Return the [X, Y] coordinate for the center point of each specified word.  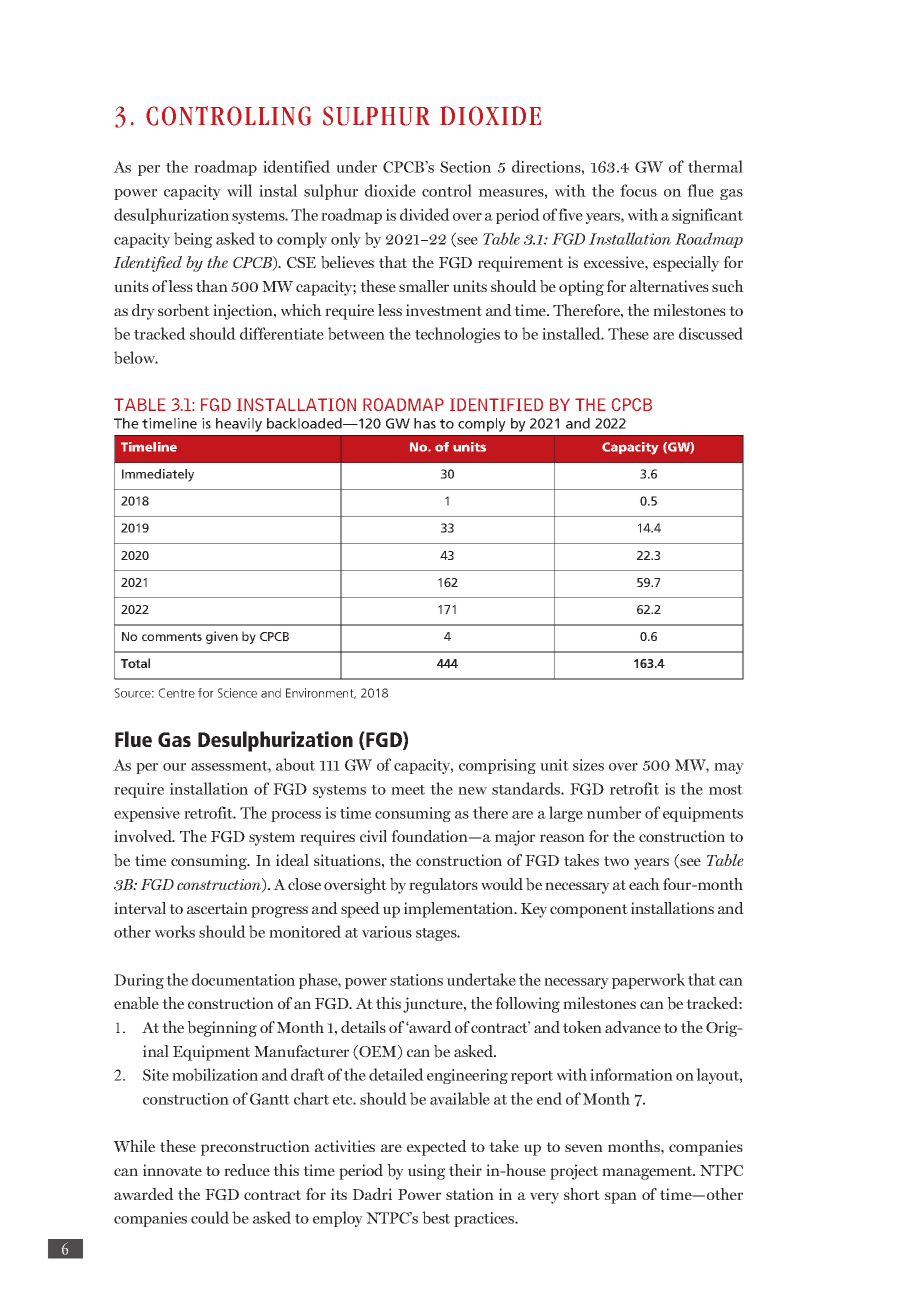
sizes [588, 765]
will [239, 190]
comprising [497, 766]
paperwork [648, 981]
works [175, 931]
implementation [460, 910]
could [210, 1217]
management [648, 1173]
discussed [711, 333]
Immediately [158, 475]
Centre [176, 693]
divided [425, 214]
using [426, 1172]
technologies [457, 335]
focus [638, 190]
